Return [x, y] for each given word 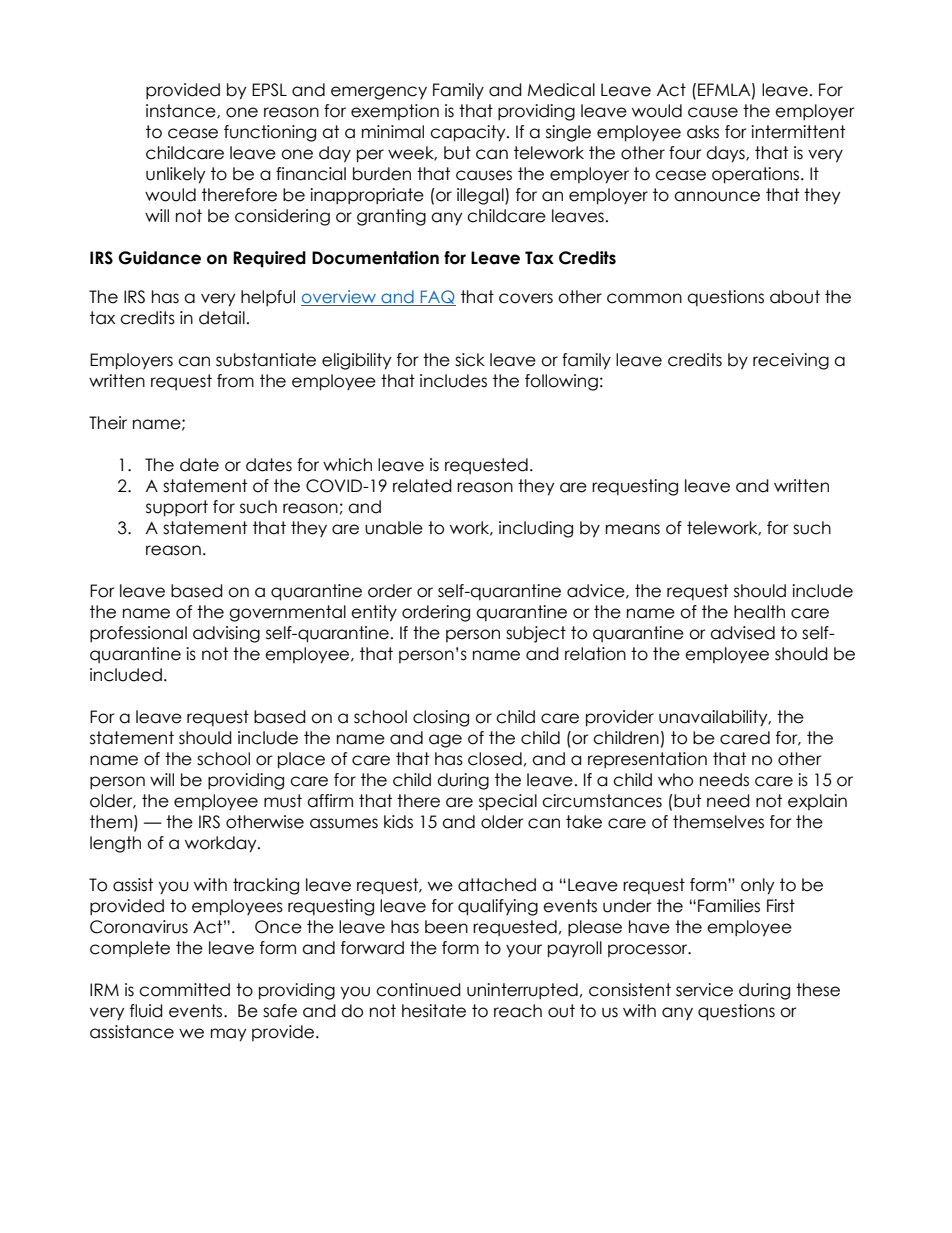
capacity [469, 133]
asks [703, 132]
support [177, 508]
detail [222, 318]
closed [495, 759]
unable [394, 528]
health [759, 612]
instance [182, 111]
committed [184, 990]
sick [470, 360]
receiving [791, 361]
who [675, 780]
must [283, 801]
